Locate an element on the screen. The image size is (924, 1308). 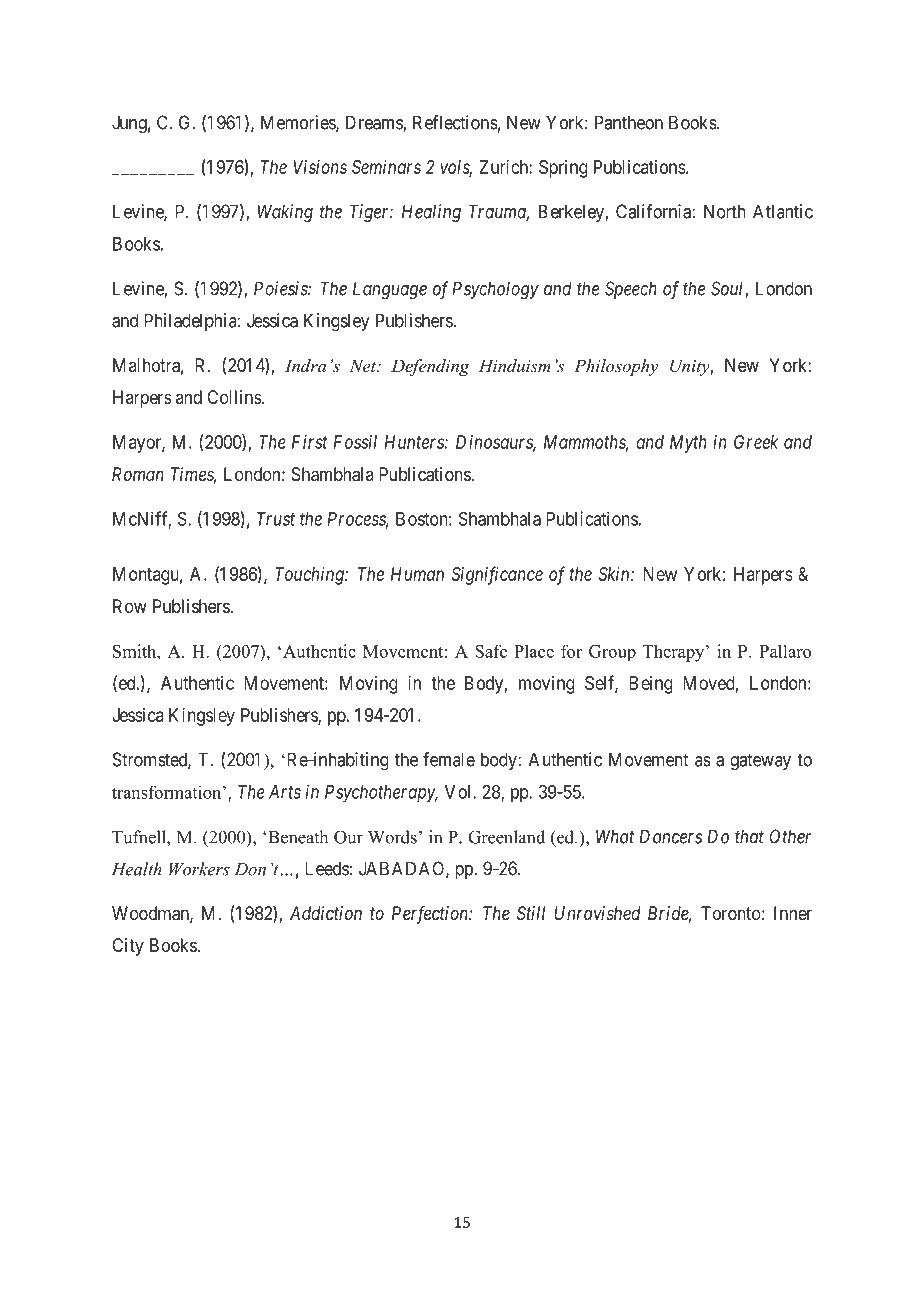
Trust is located at coordinates (276, 519).
